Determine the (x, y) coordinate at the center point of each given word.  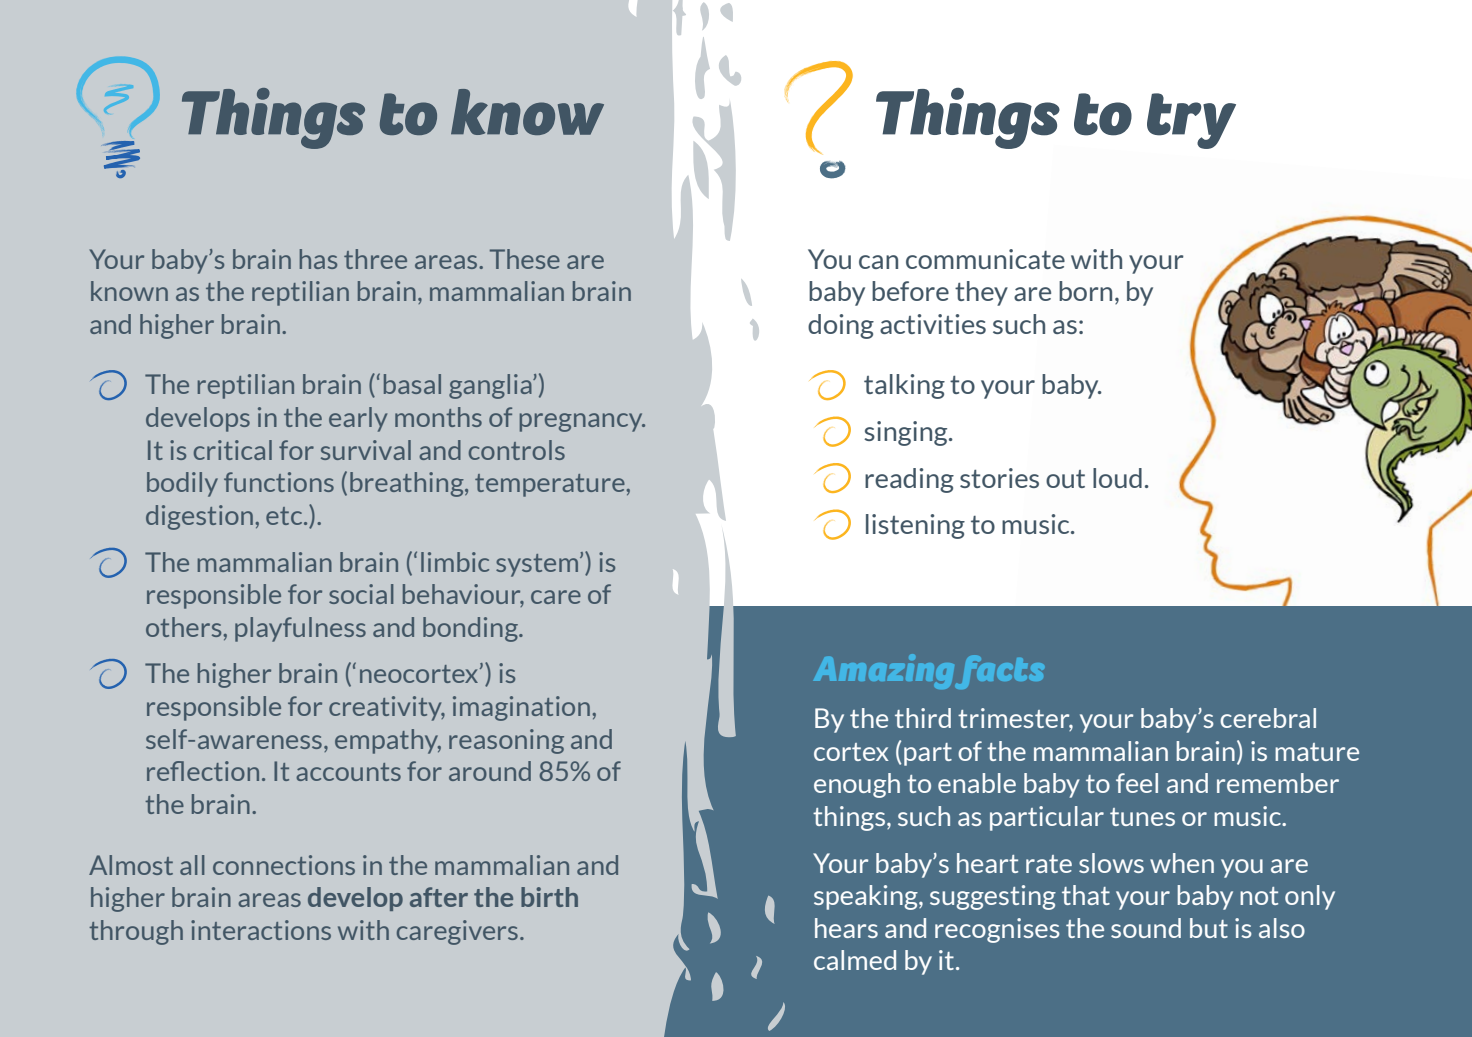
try (1191, 121)
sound (1146, 928)
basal (412, 384)
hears (846, 928)
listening (915, 526)
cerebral (1268, 718)
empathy (388, 741)
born (1085, 291)
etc (285, 516)
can (878, 262)
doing (841, 326)
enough (857, 785)
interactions (261, 930)
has (318, 259)
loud (1117, 478)
